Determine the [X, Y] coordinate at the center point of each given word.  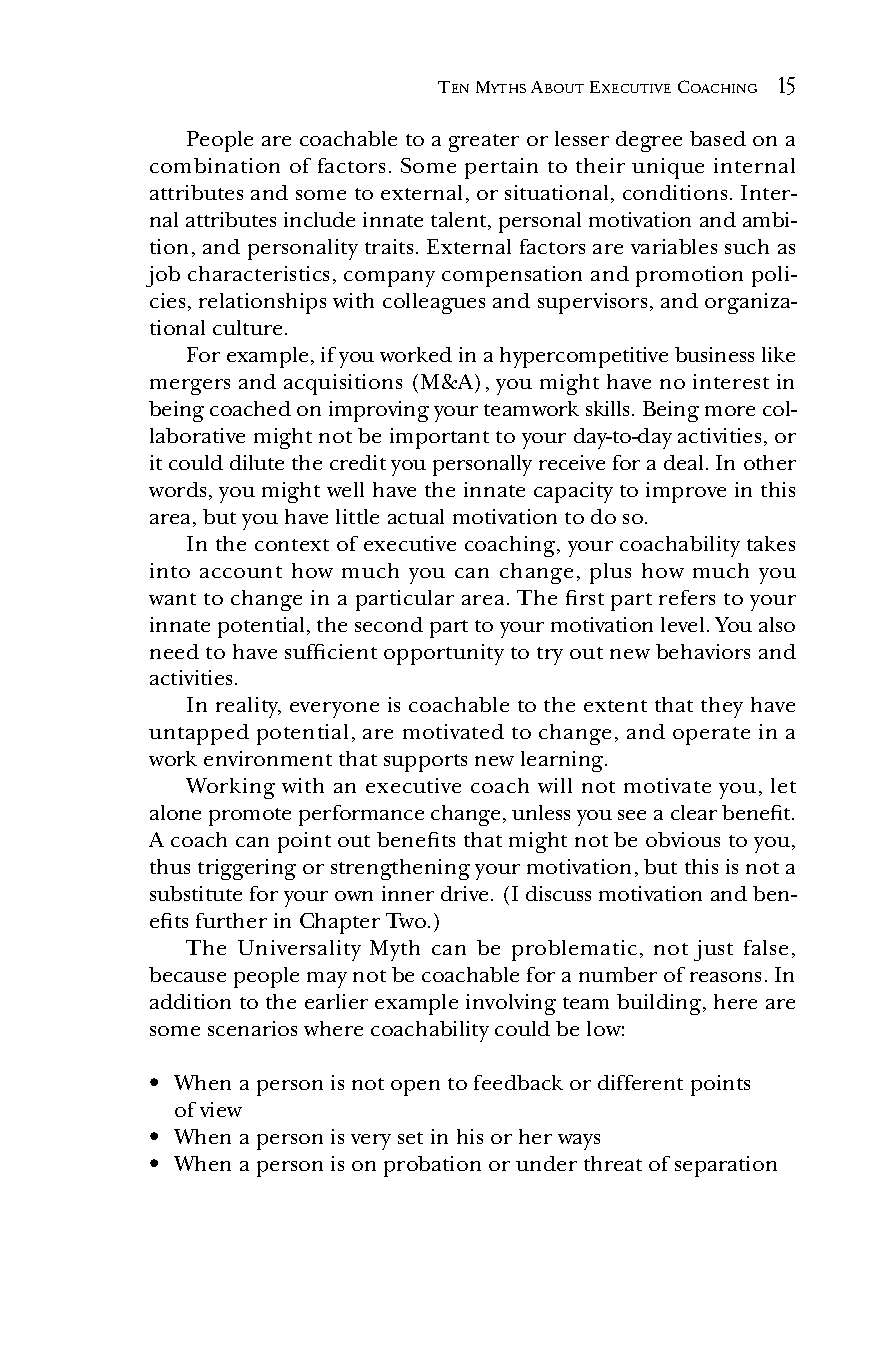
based [718, 138]
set [410, 1138]
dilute [257, 462]
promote [250, 817]
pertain [501, 168]
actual [416, 516]
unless [541, 812]
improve [686, 492]
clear [694, 812]
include [319, 219]
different [640, 1082]
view [221, 1109]
